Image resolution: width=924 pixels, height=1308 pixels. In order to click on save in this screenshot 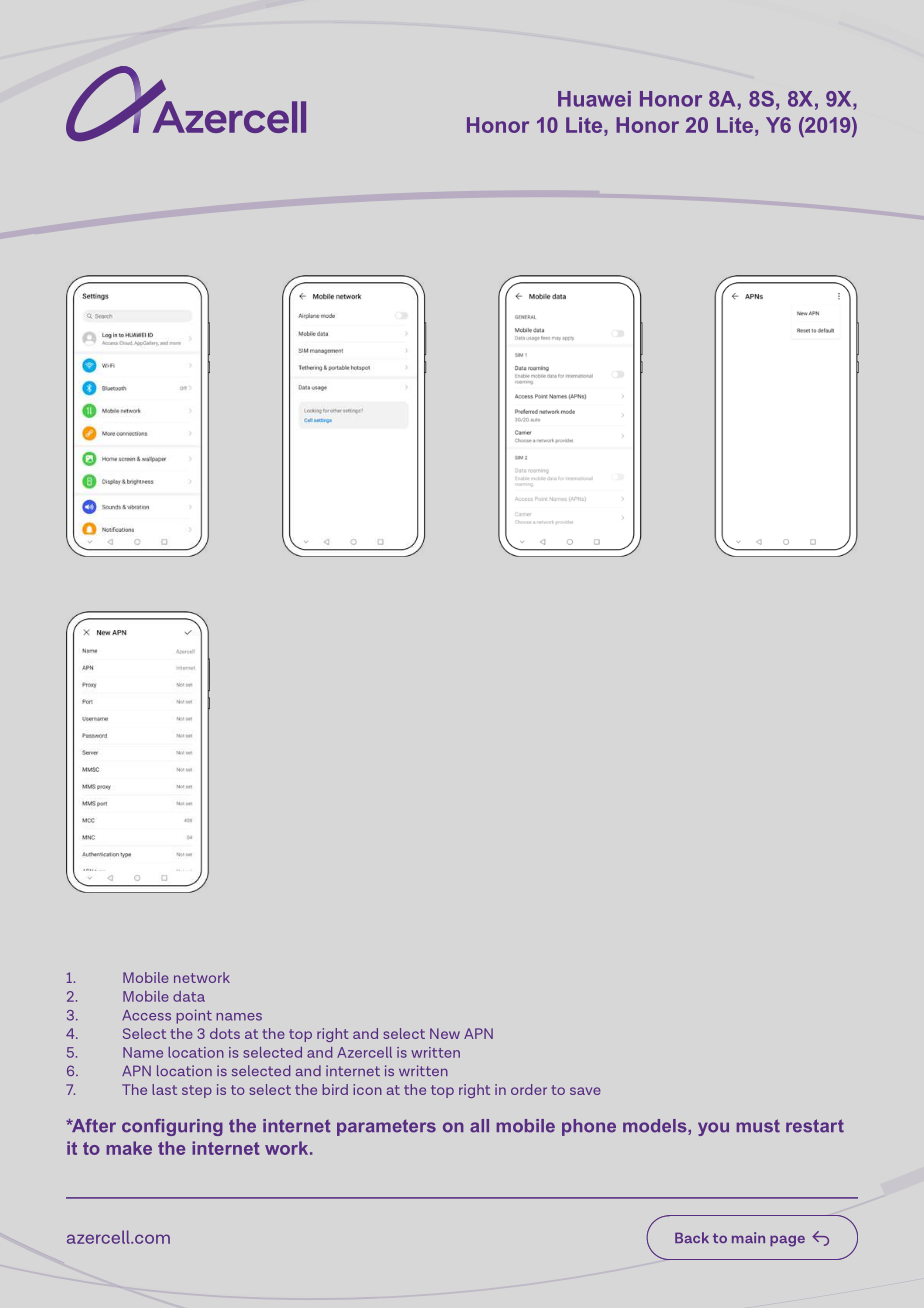, I will do `click(585, 1091)`.
